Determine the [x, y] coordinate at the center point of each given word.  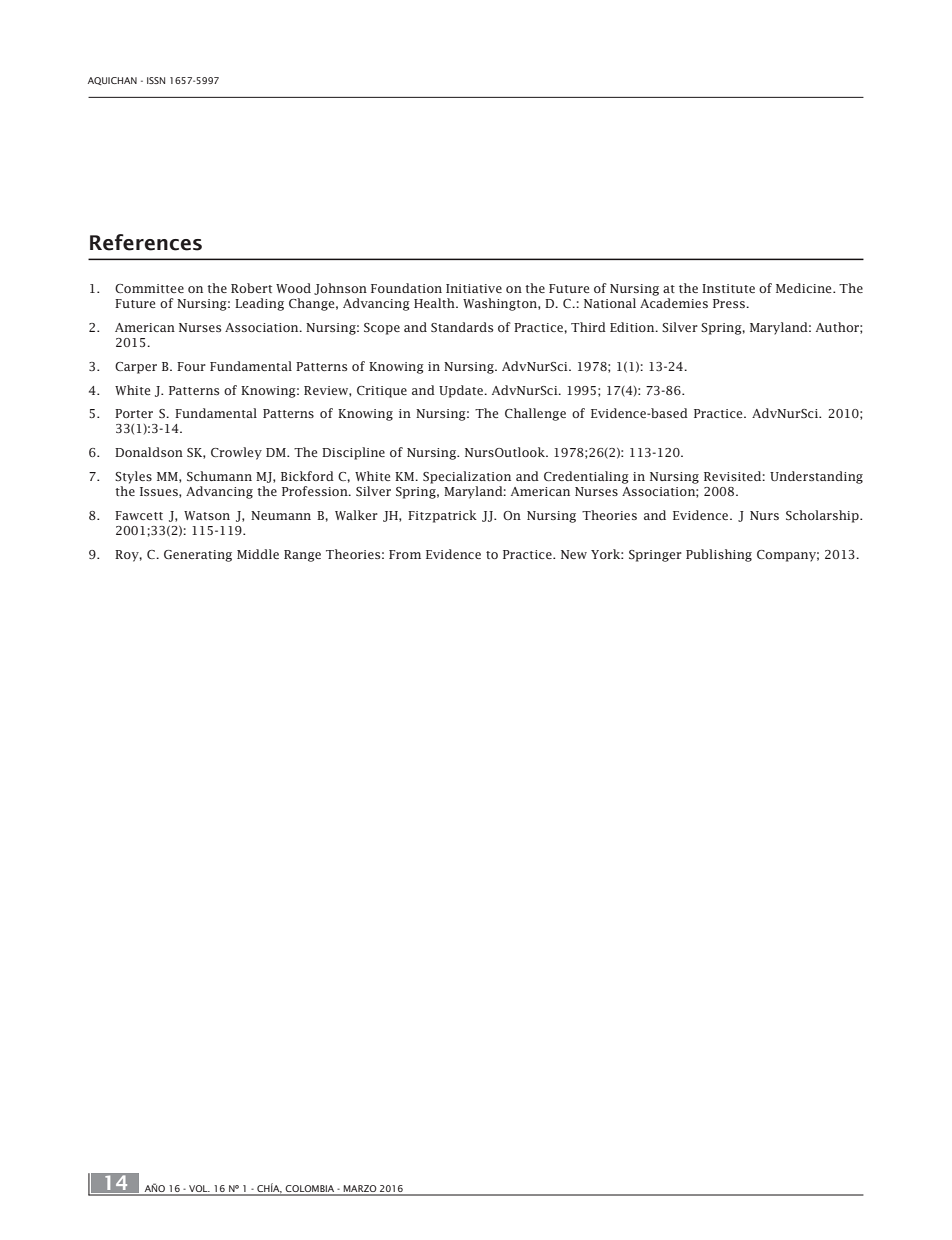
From [405, 554]
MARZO [360, 1190]
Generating [198, 556]
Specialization [467, 477]
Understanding [816, 477]
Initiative [474, 288]
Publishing [719, 555]
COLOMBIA [310, 1190]
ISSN [156, 80]
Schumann [219, 476]
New [574, 554]
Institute [728, 288]
